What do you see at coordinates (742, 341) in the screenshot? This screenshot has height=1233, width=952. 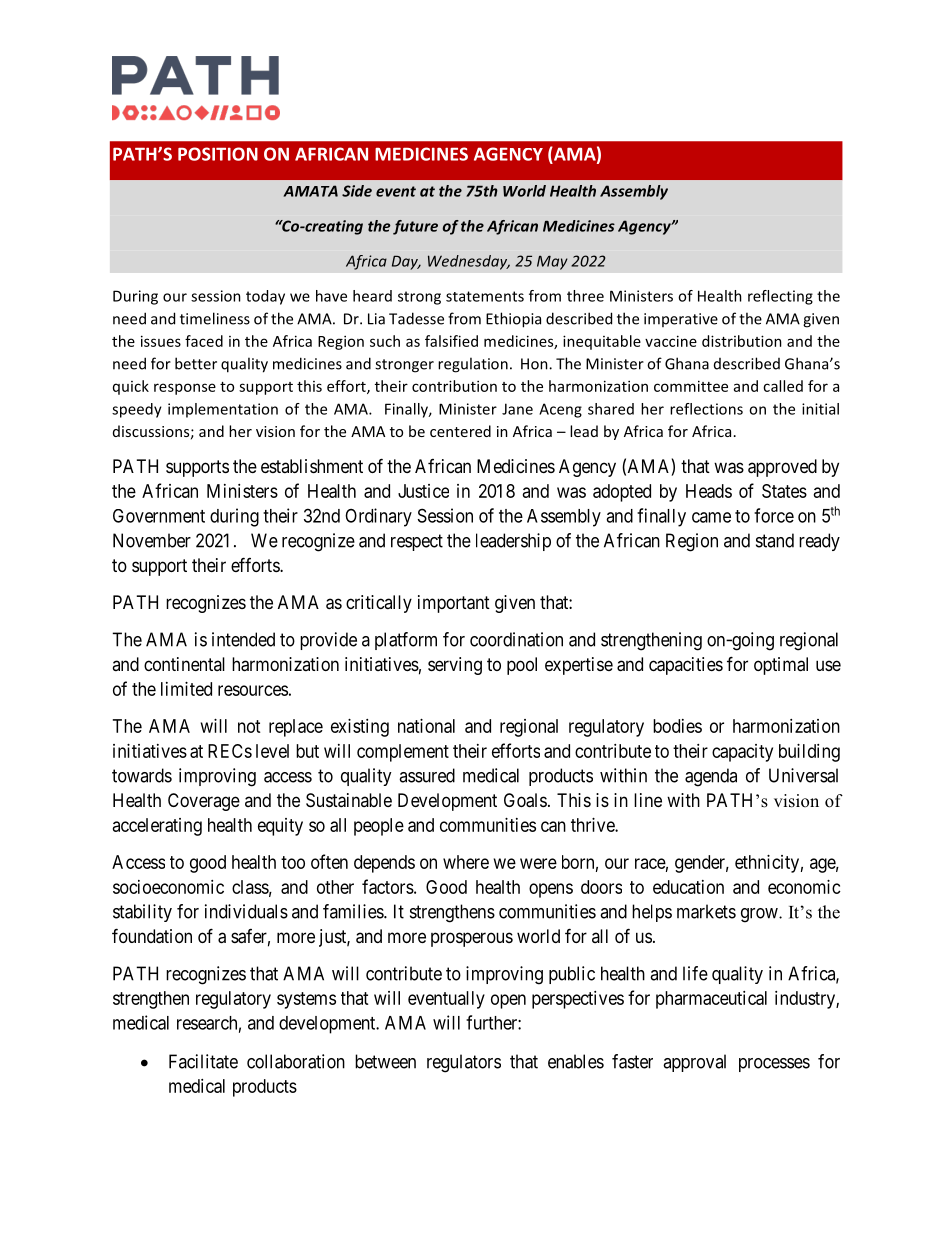 I see `distribution` at bounding box center [742, 341].
